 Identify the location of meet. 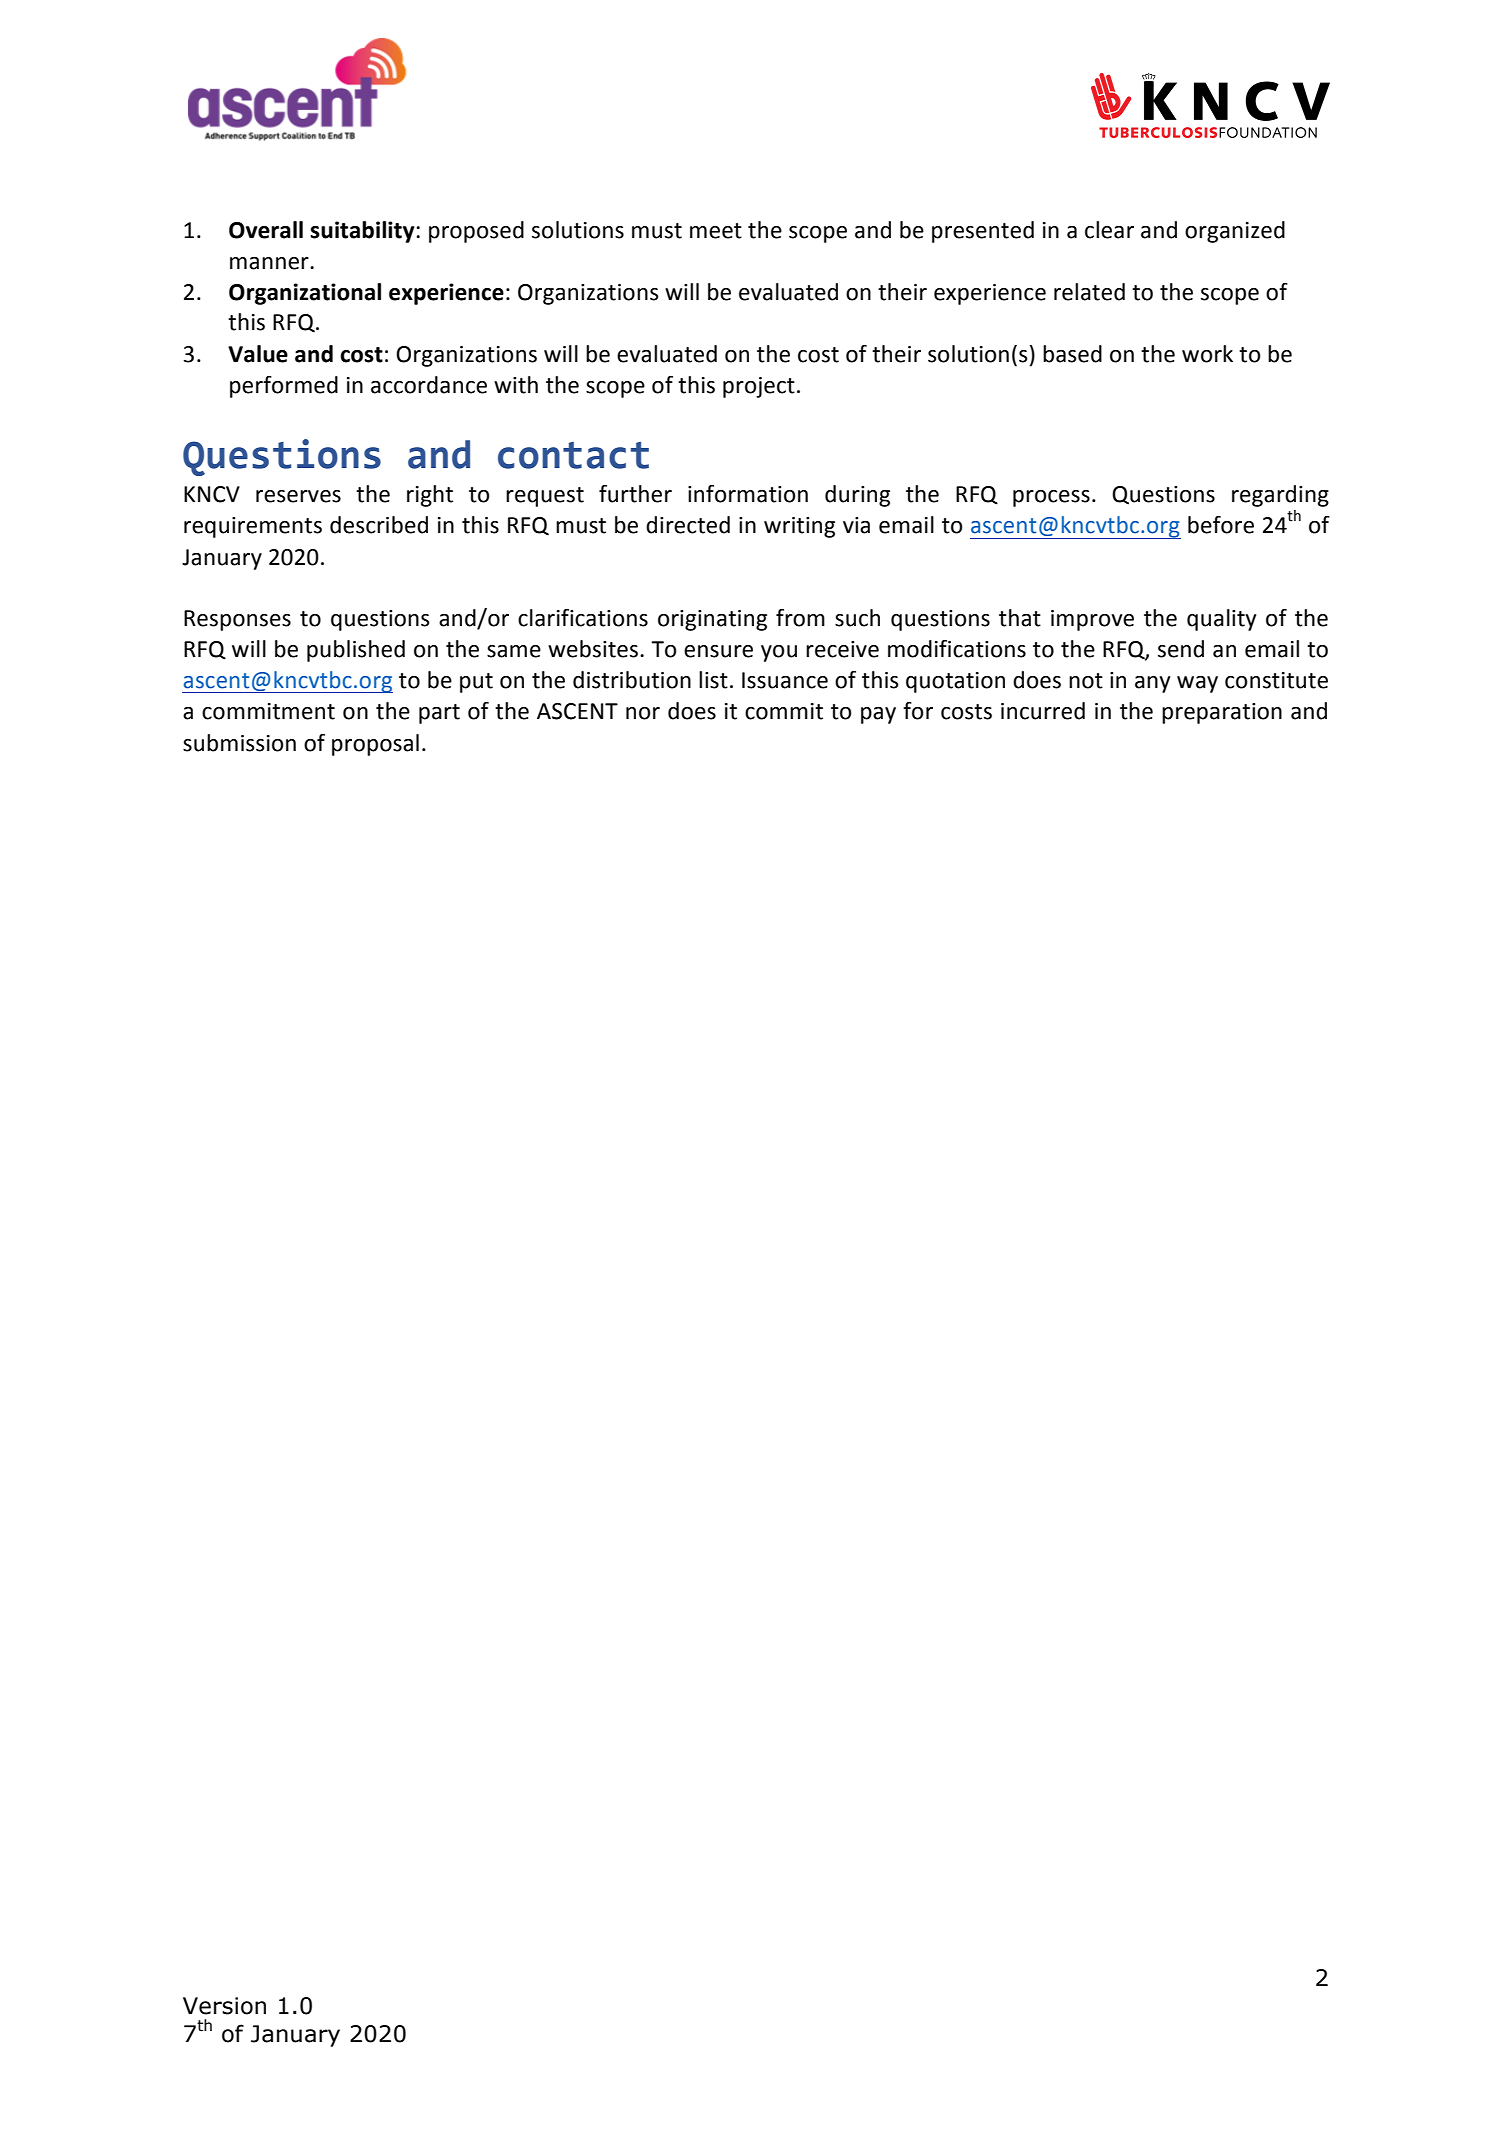
(716, 231).
